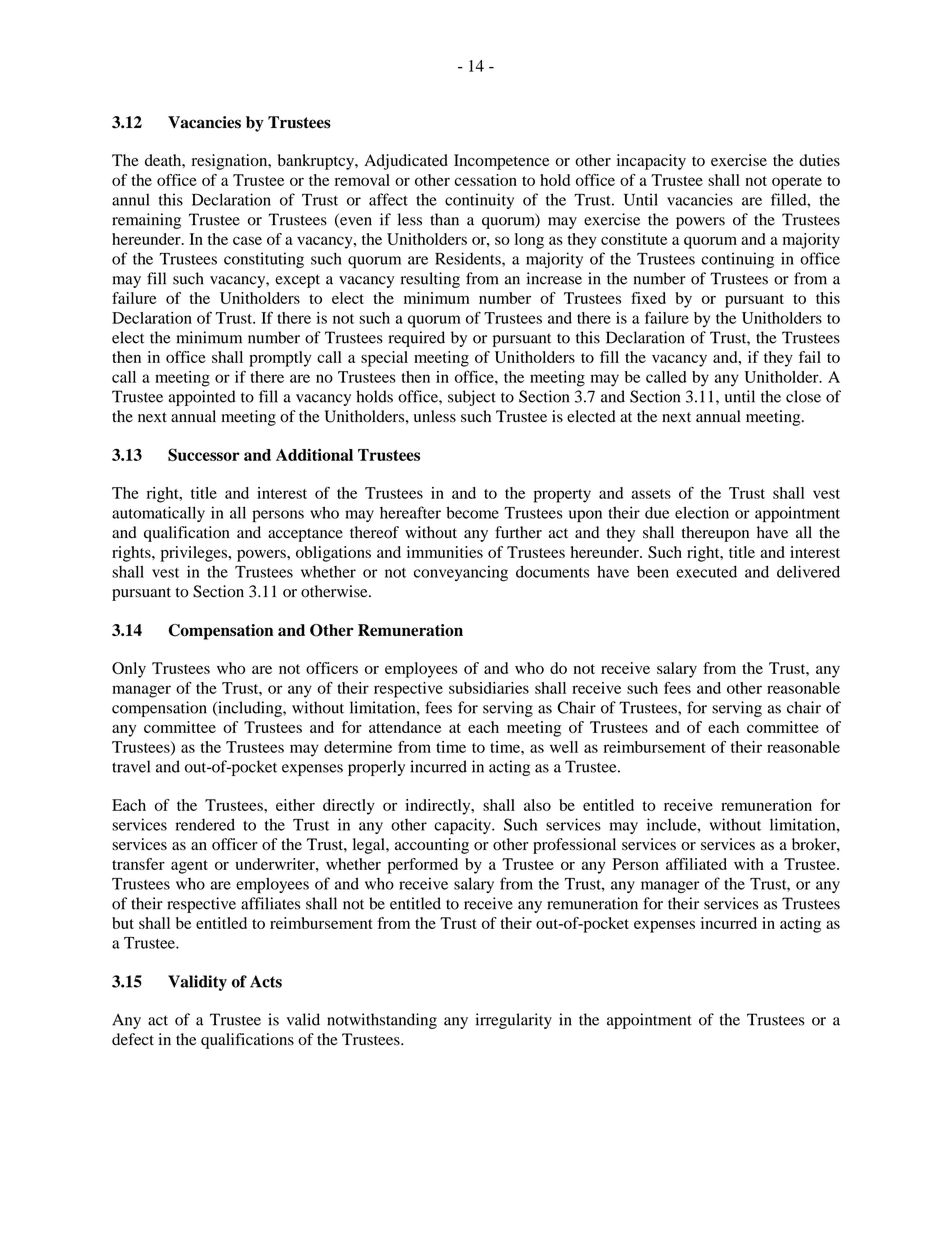 This screenshot has height=1233, width=952. What do you see at coordinates (472, 512) in the screenshot?
I see `become` at bounding box center [472, 512].
